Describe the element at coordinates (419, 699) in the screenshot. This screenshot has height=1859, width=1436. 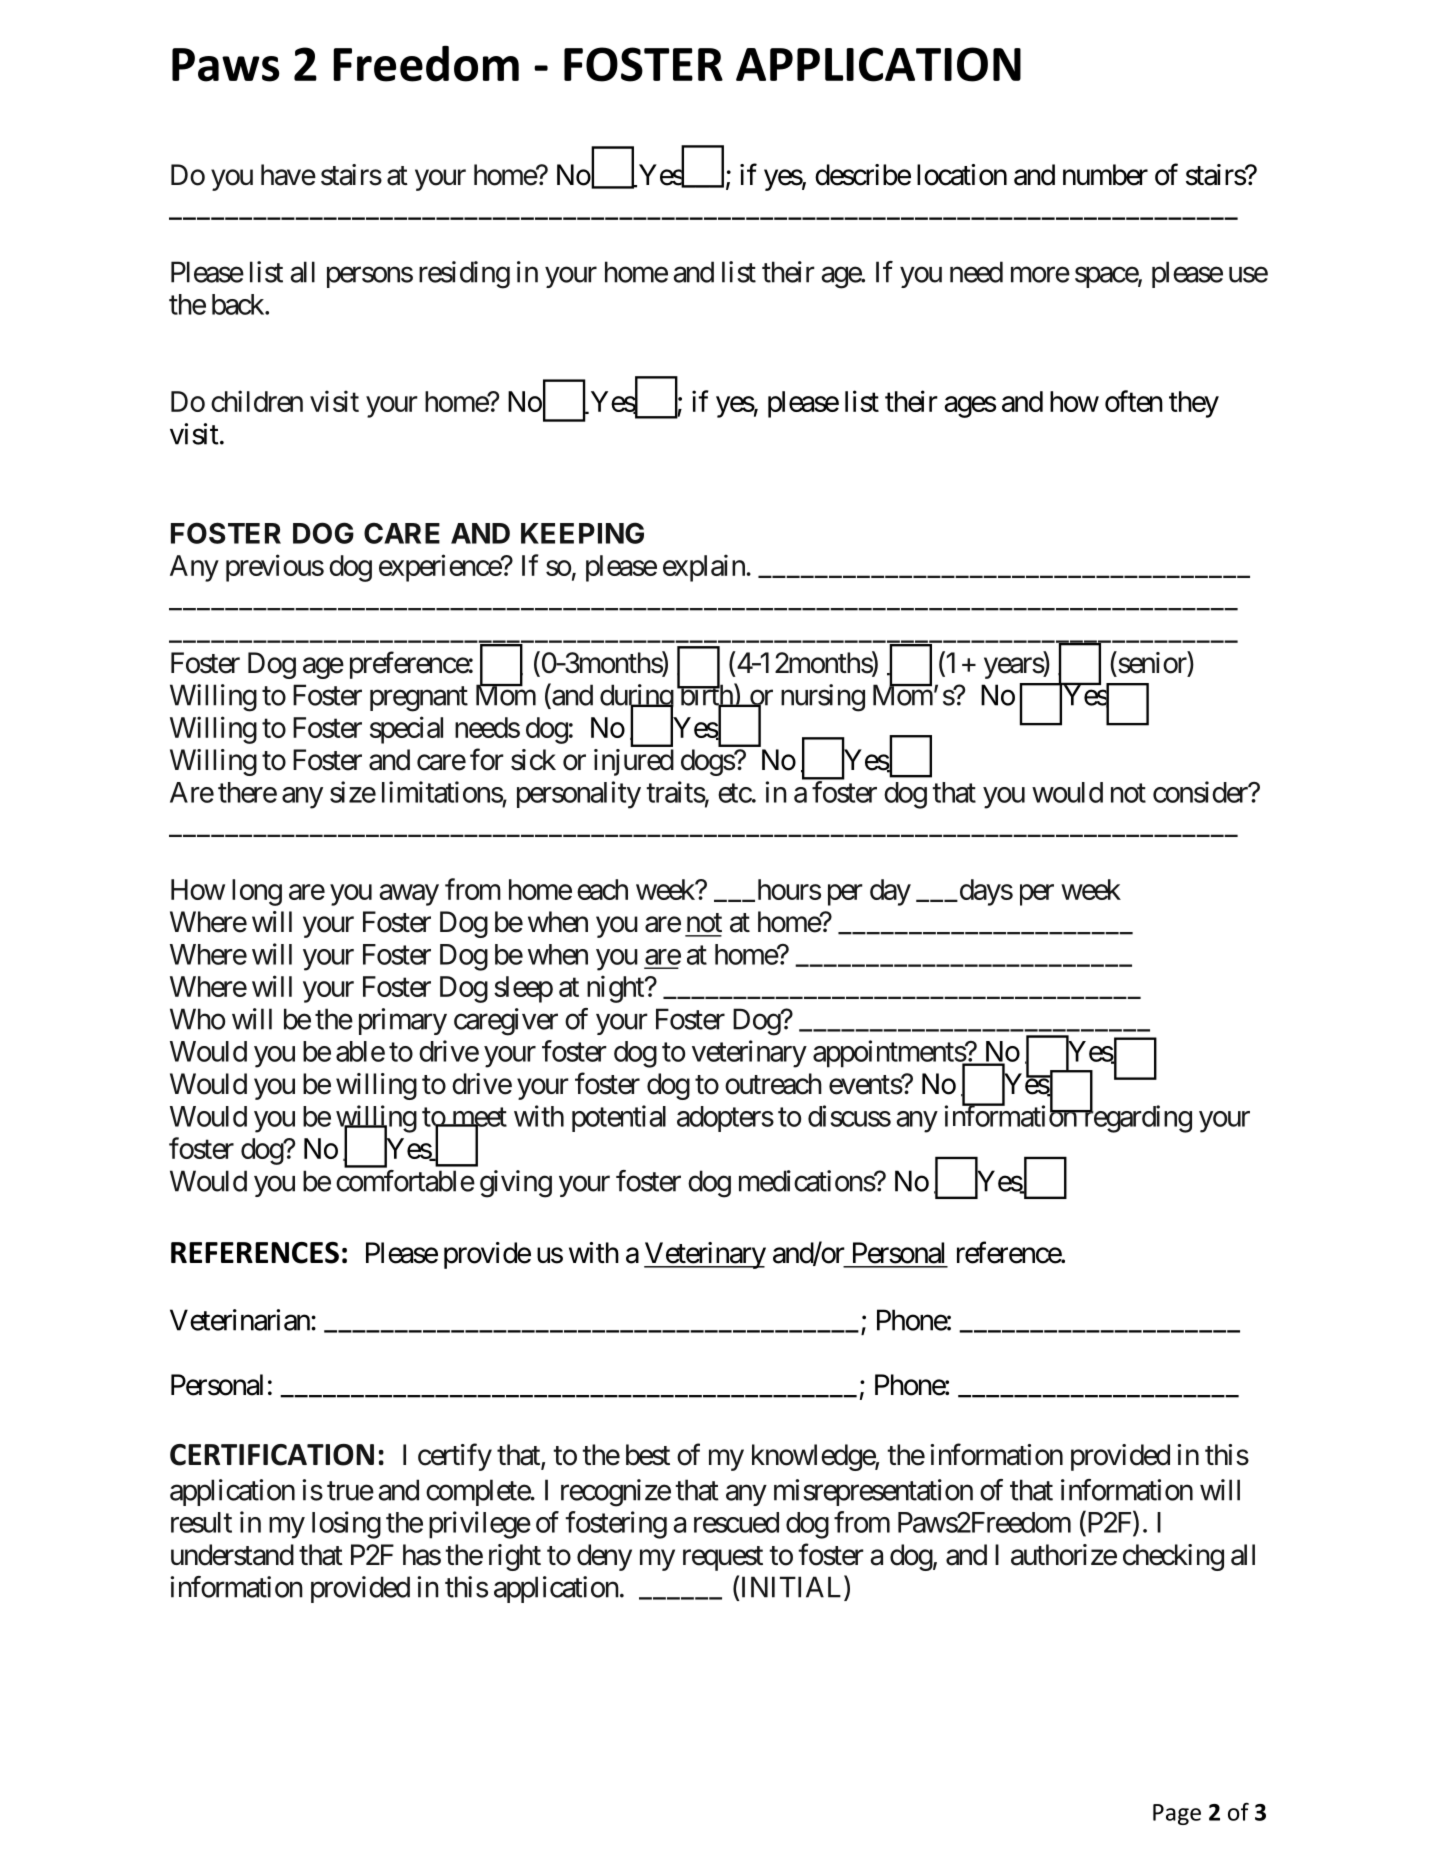
I see `pregnant` at that location.
